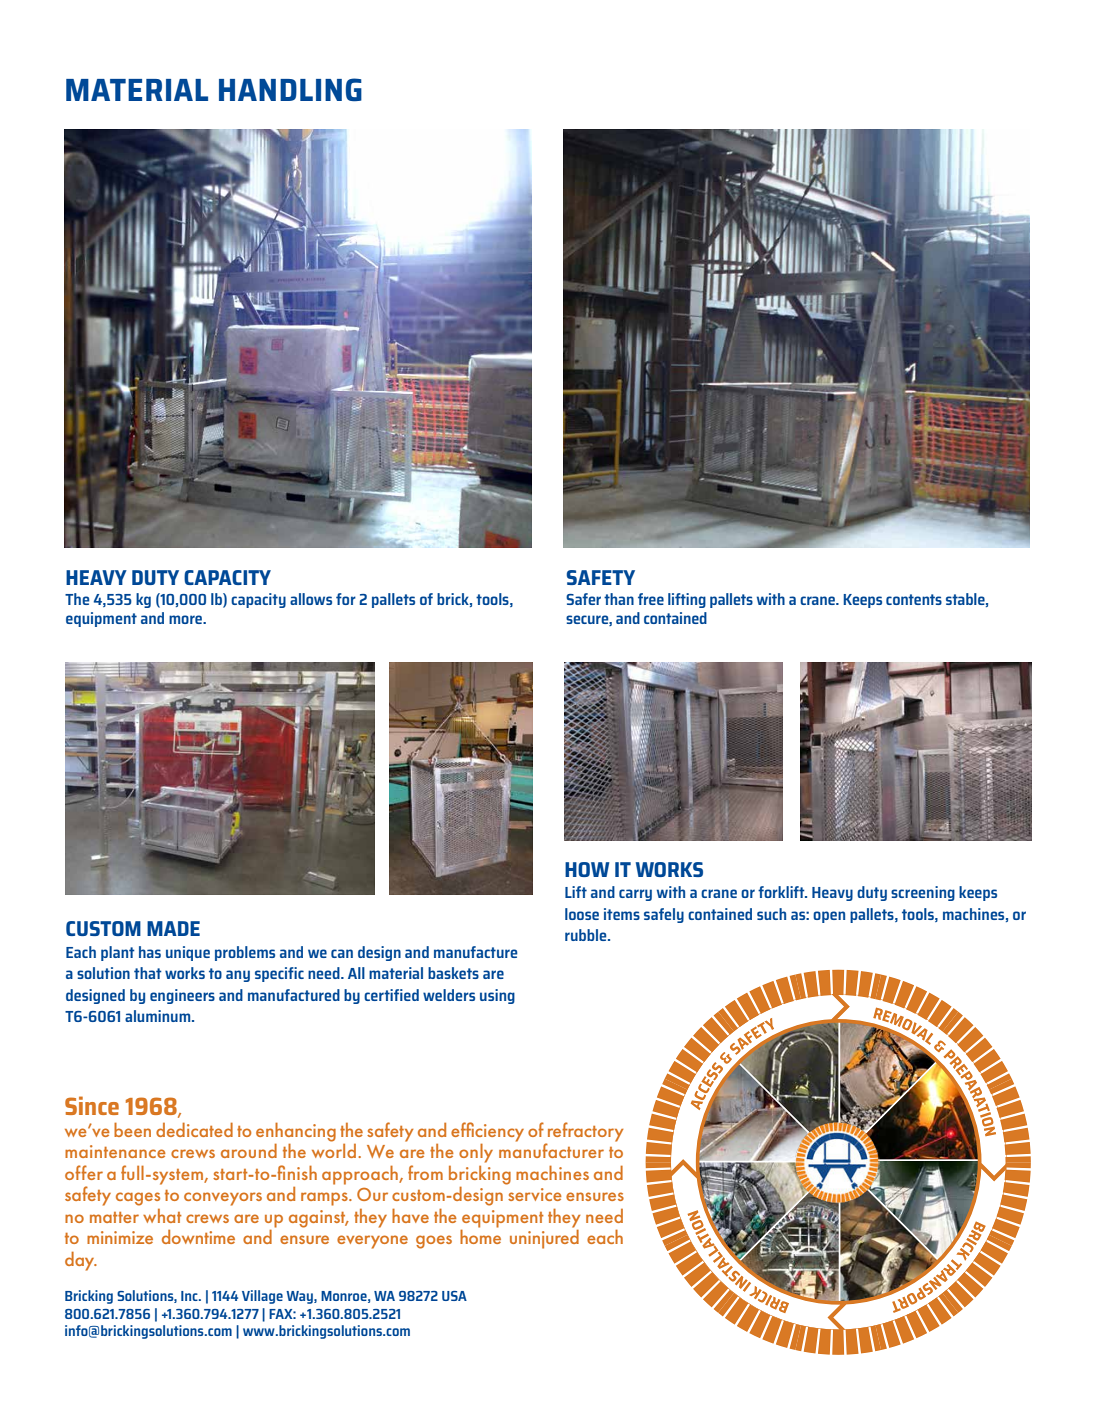  Describe the element at coordinates (583, 599) in the screenshot. I see `Safer` at that location.
